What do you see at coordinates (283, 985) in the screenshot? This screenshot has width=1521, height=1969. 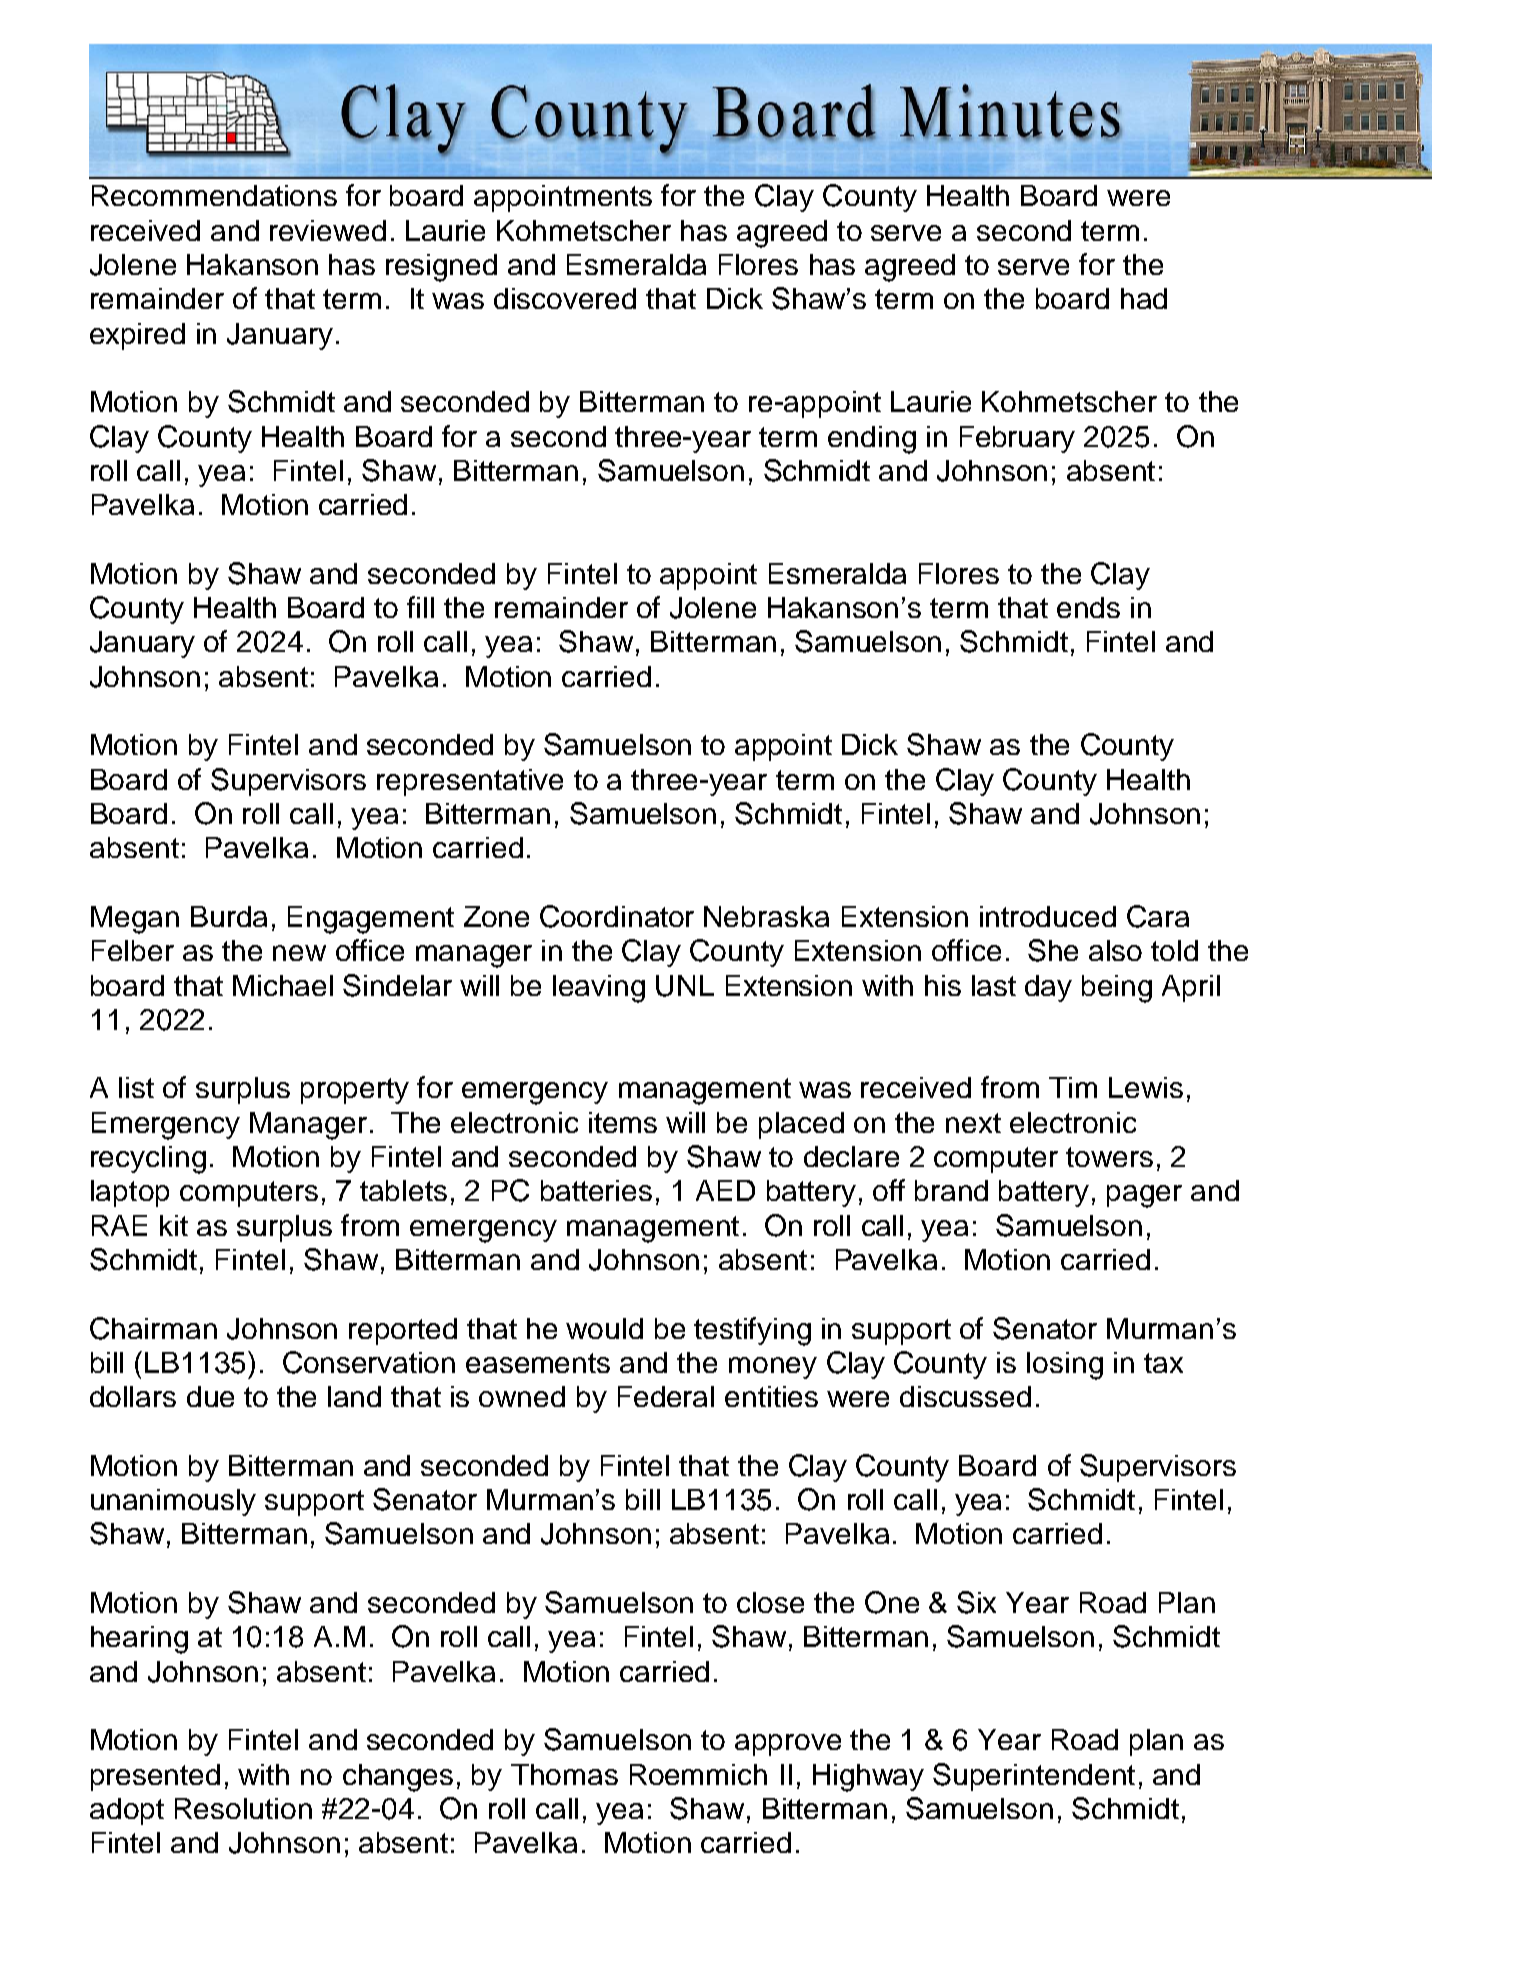 I see `Michael` at bounding box center [283, 985].
